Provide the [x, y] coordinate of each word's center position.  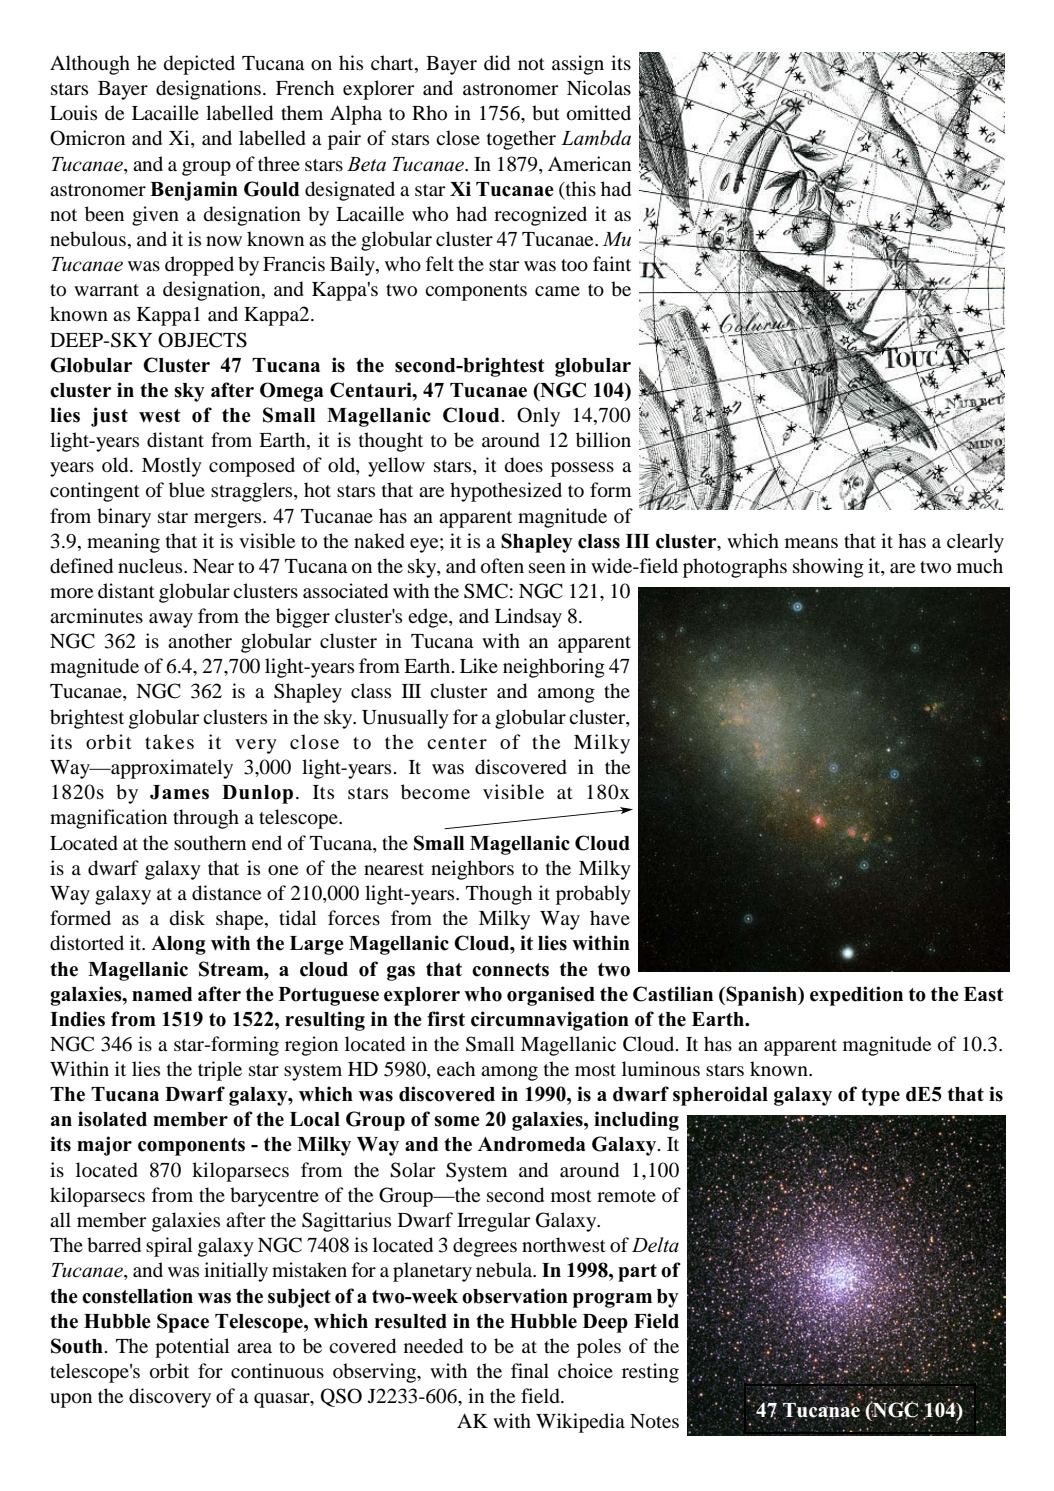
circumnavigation [550, 1021]
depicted [199, 65]
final [530, 1370]
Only [538, 417]
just [109, 417]
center [457, 743]
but [546, 113]
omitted [599, 113]
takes [169, 741]
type [880, 1097]
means [811, 543]
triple [220, 1071]
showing [828, 568]
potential [192, 1348]
